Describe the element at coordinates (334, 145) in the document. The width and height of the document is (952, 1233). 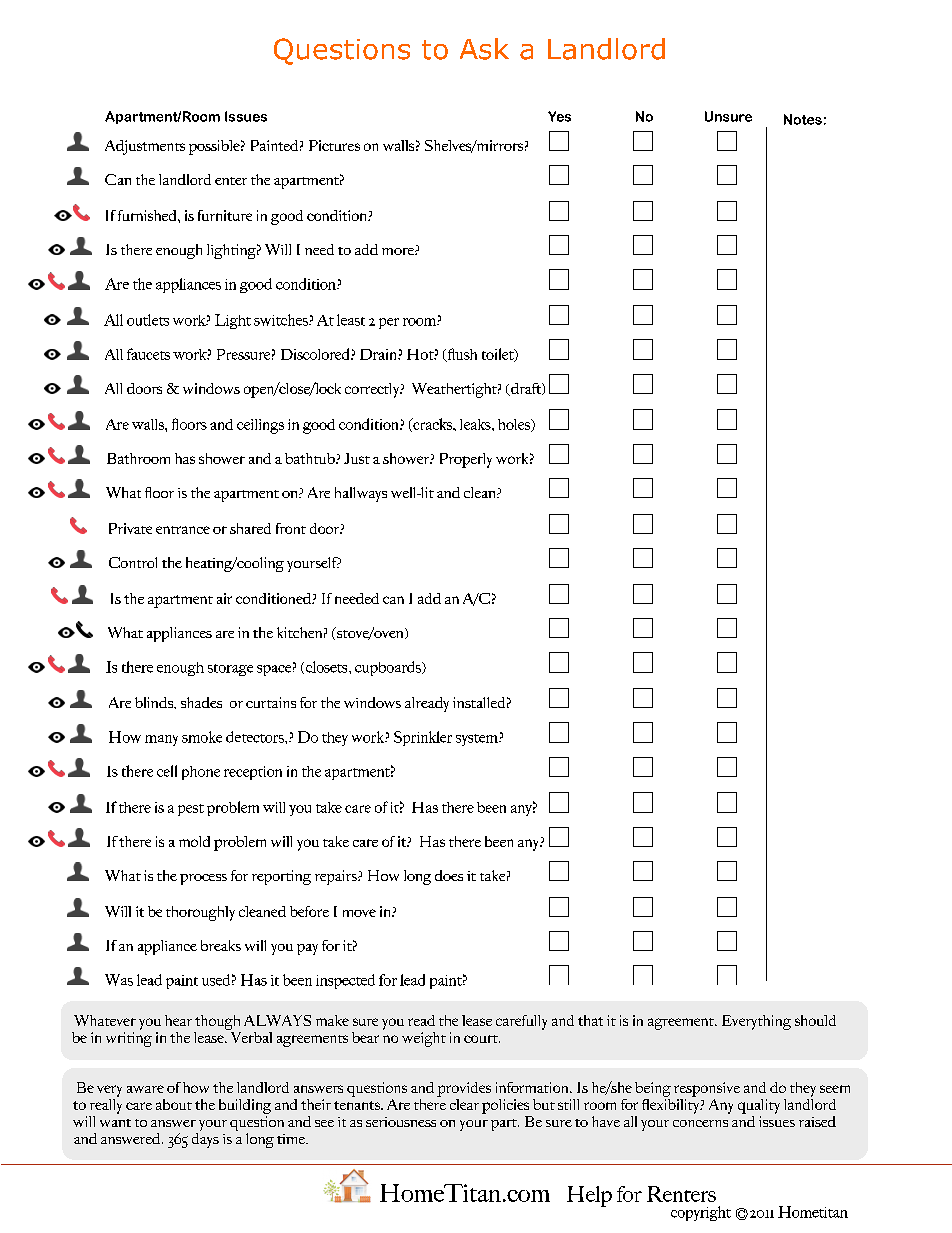
I see `Pictures` at that location.
